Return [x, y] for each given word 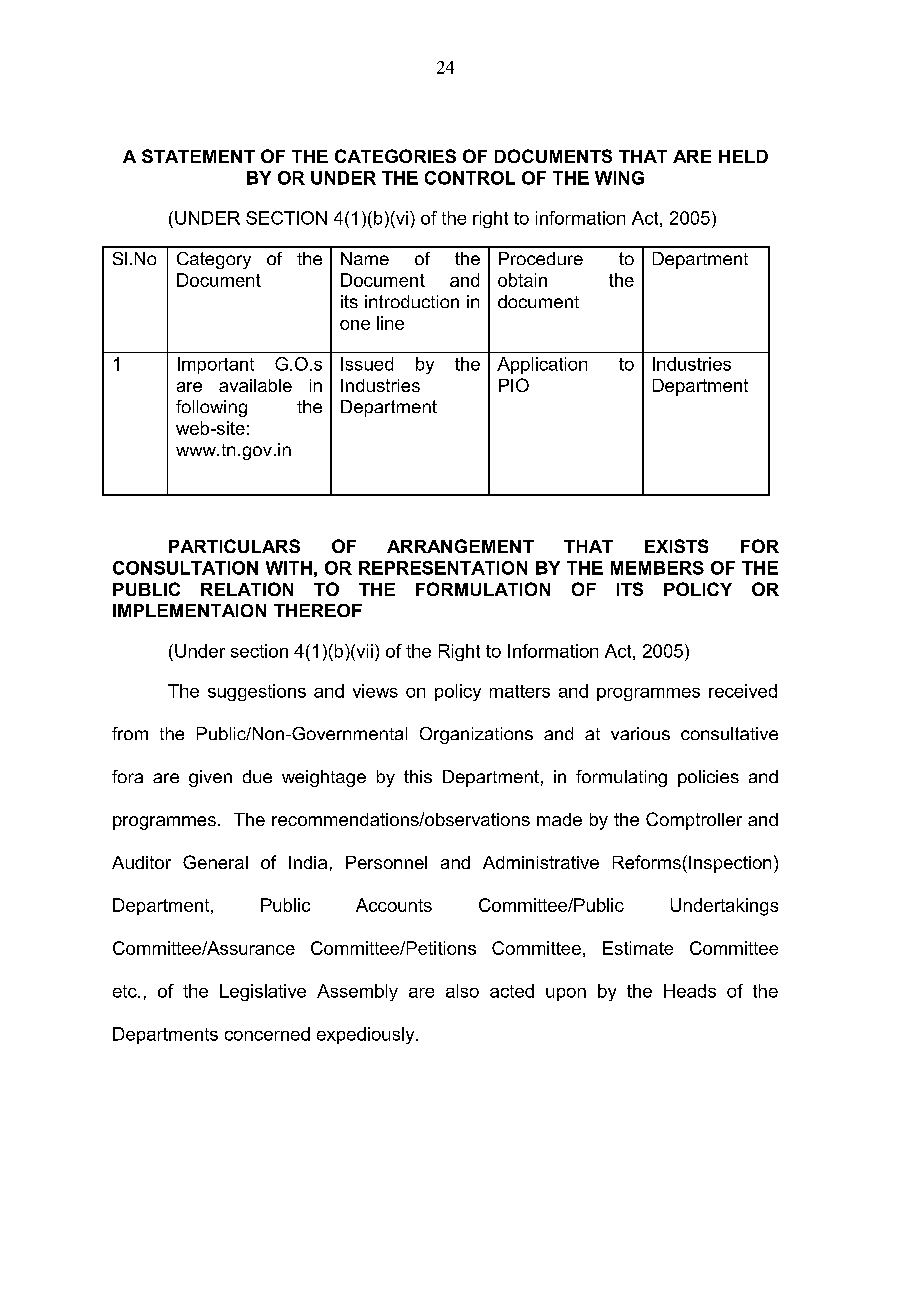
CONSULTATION [185, 568]
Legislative [263, 992]
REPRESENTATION [443, 568]
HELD [743, 156]
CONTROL [470, 178]
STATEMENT [198, 156]
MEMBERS [657, 568]
